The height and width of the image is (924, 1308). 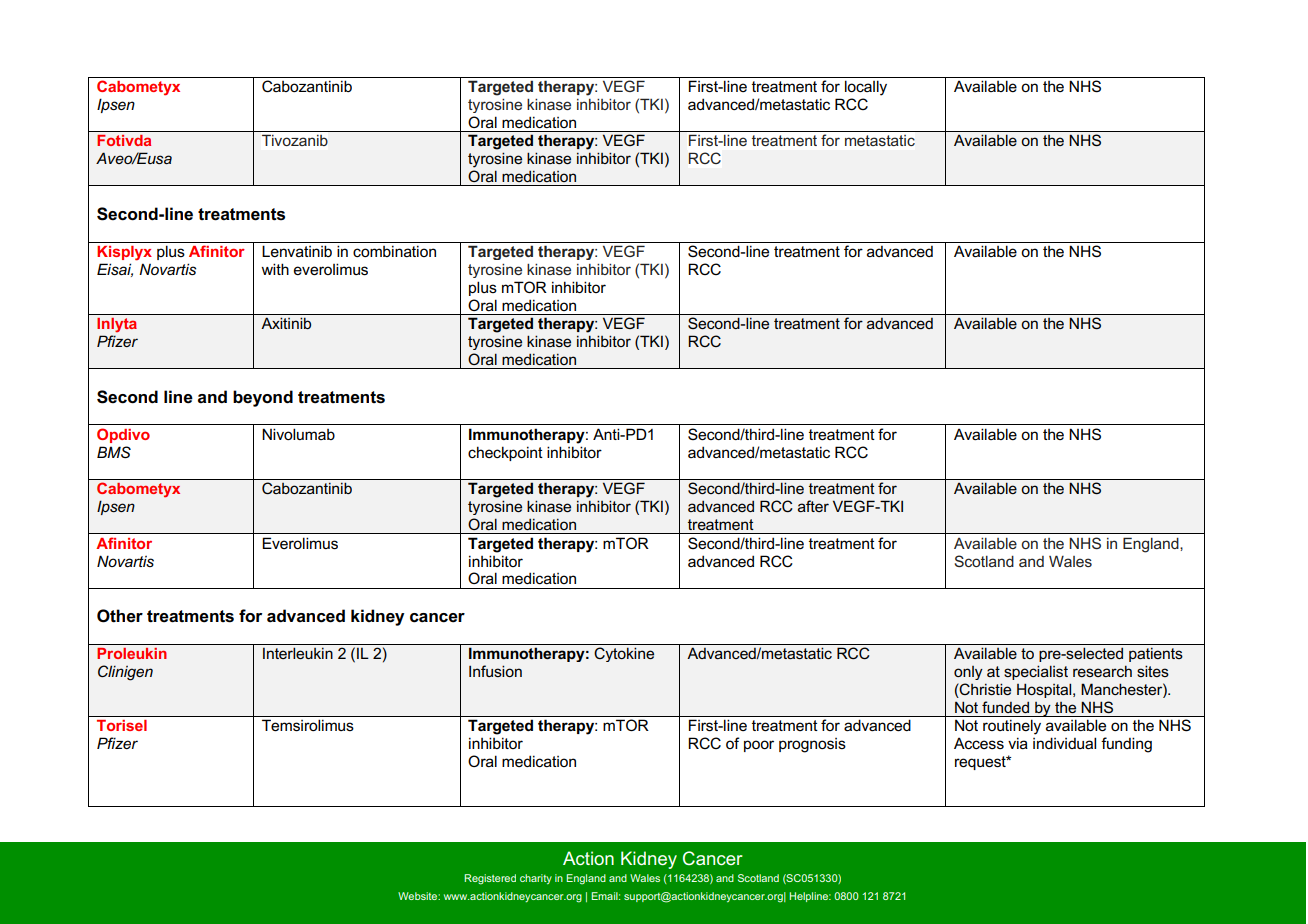 What do you see at coordinates (624, 654) in the image?
I see `Cytokine` at bounding box center [624, 654].
